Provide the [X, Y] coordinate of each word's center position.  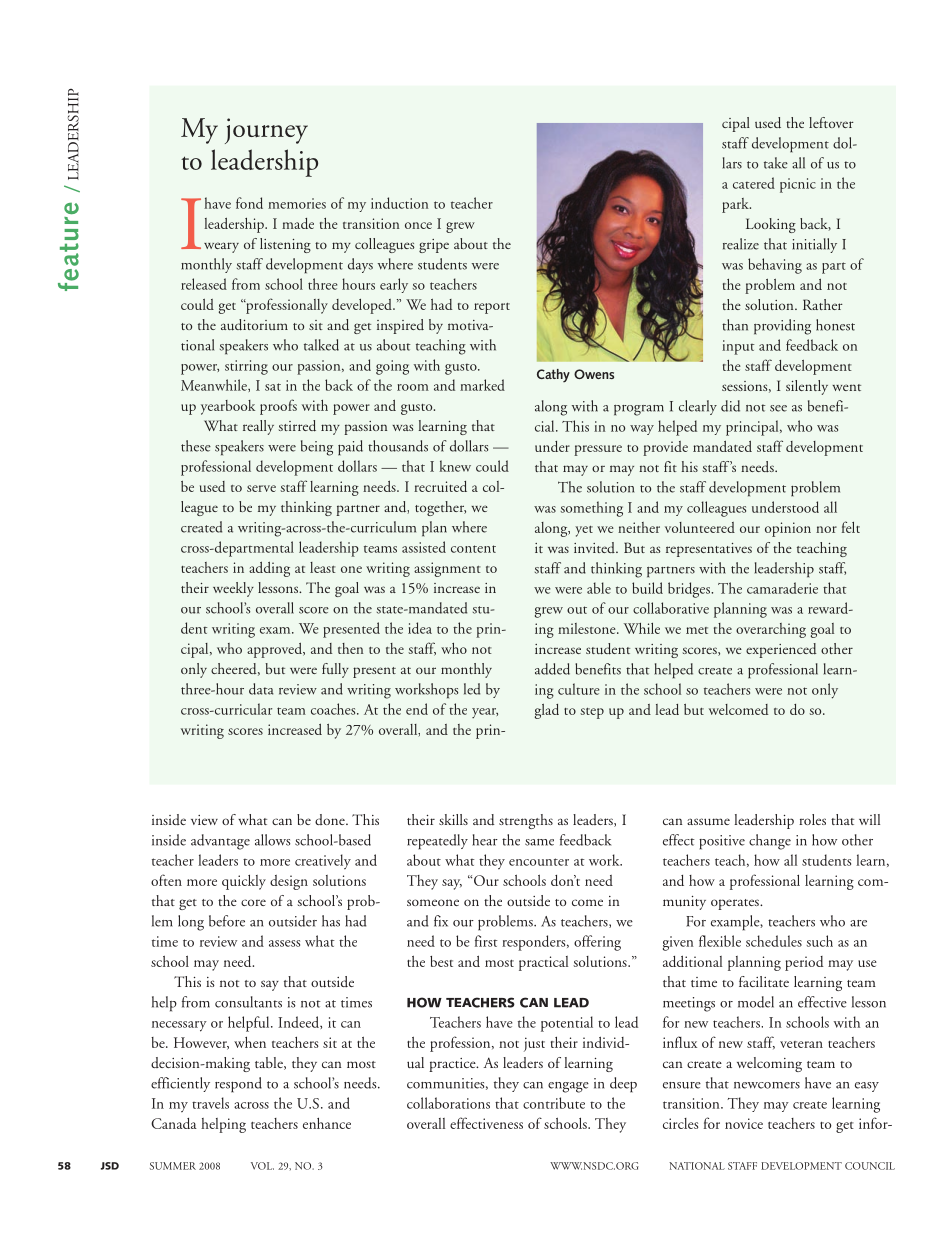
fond [249, 203]
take [776, 163]
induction [399, 203]
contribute [554, 1103]
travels [210, 1103]
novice [744, 1123]
